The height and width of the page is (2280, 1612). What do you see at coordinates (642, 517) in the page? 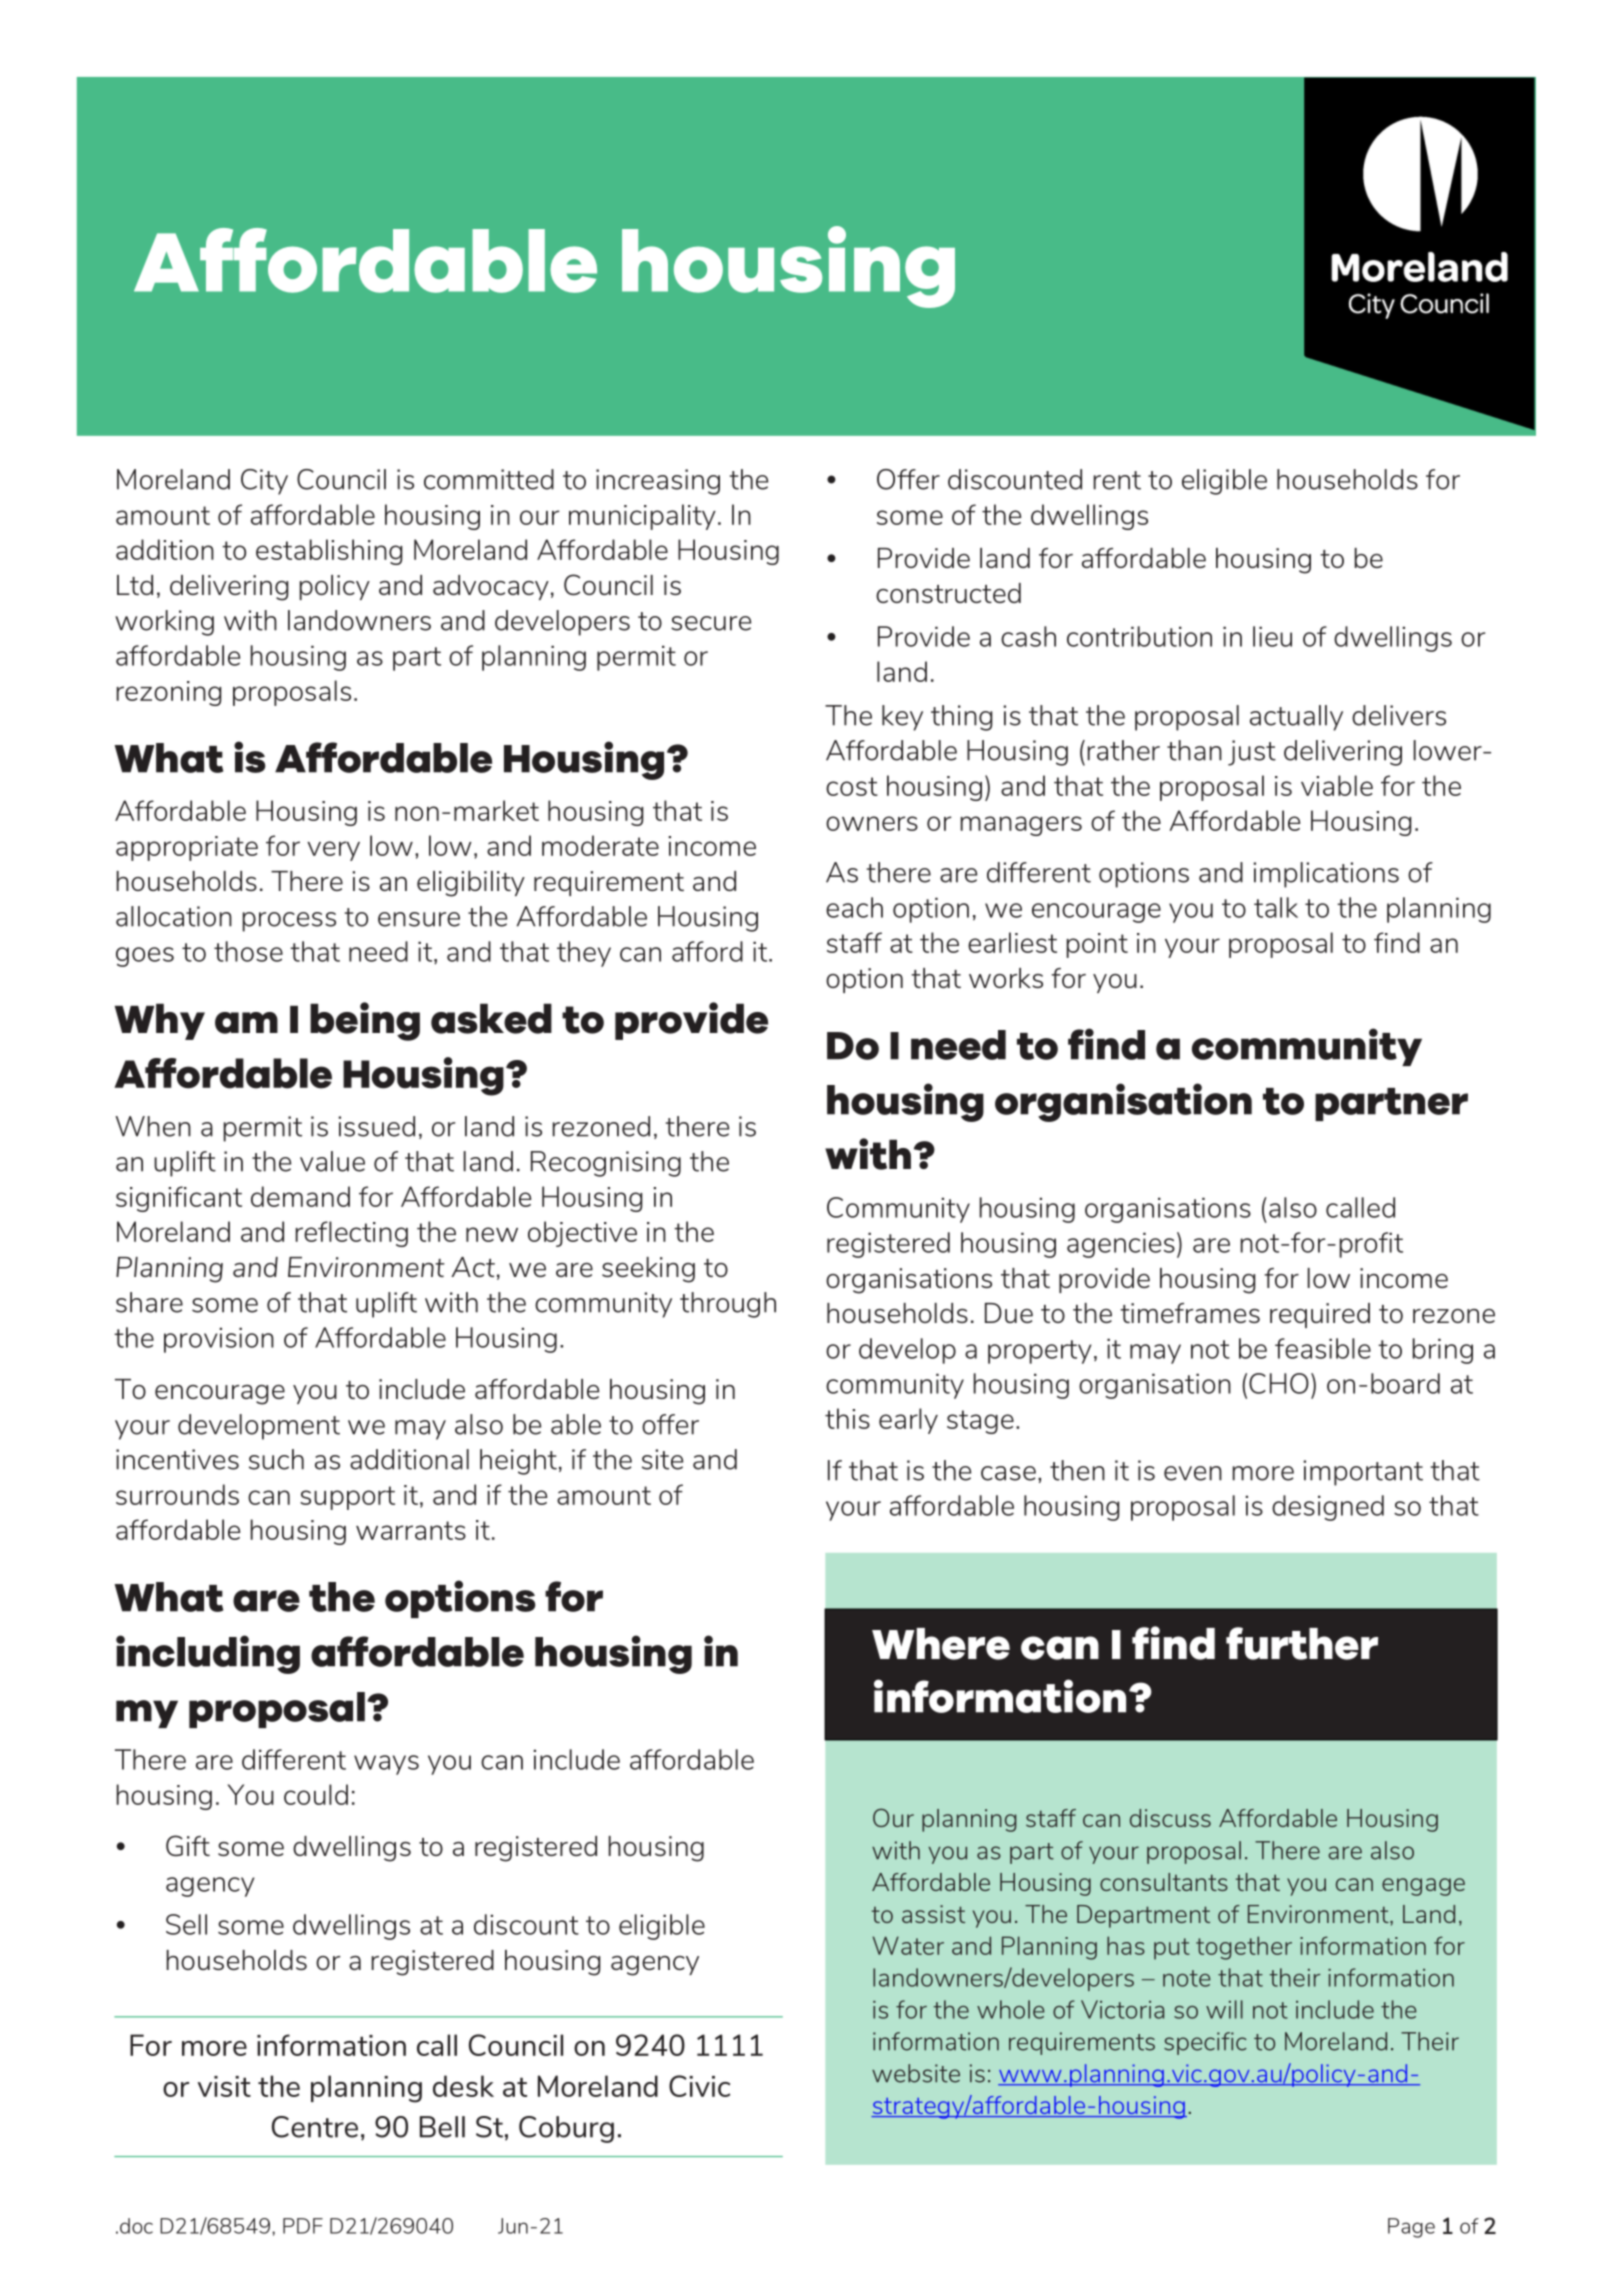
I see `municipality` at bounding box center [642, 517].
